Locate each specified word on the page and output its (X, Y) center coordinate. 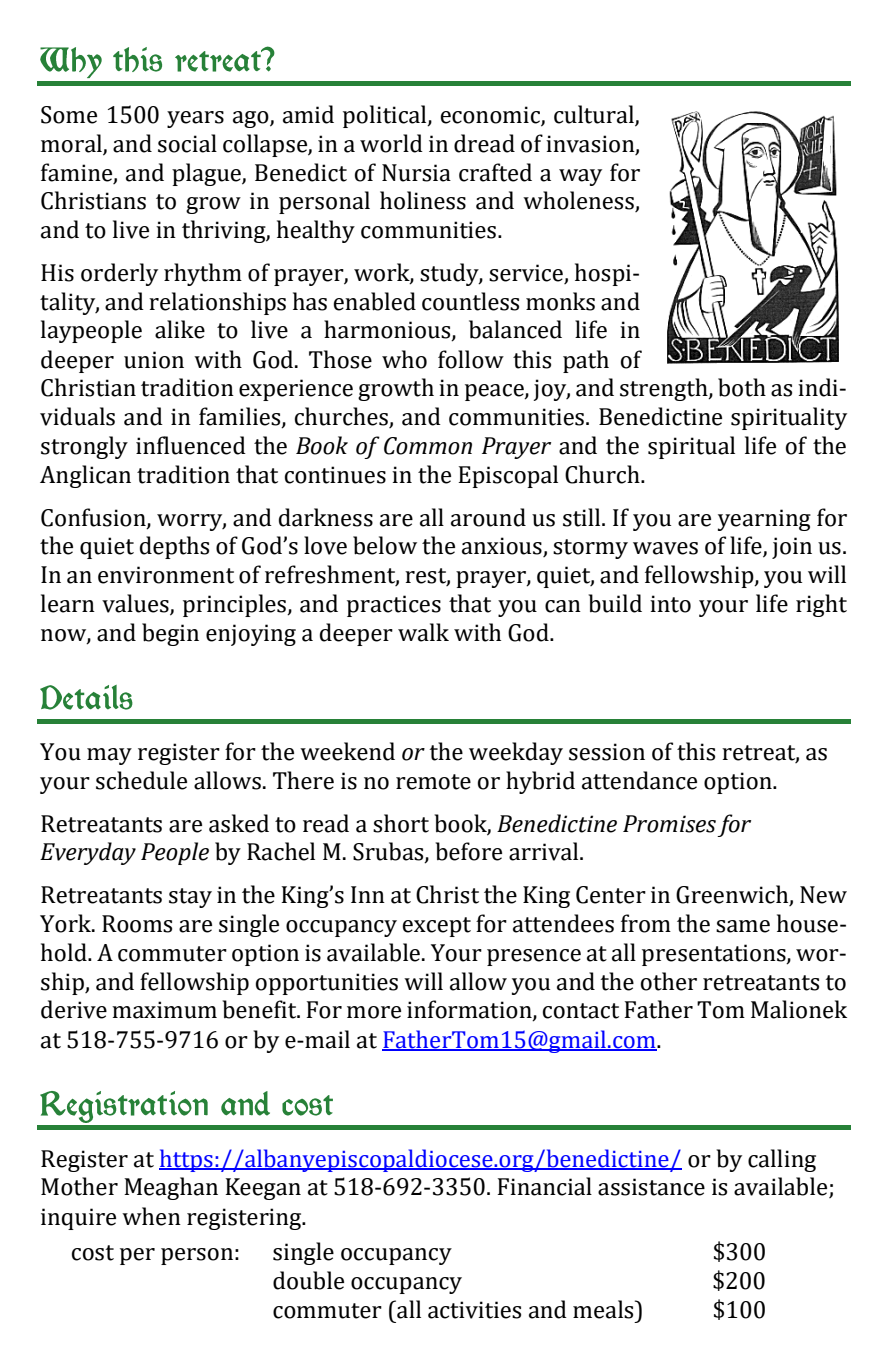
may (109, 756)
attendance (639, 780)
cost (93, 1253)
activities (474, 1310)
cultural (595, 115)
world (391, 143)
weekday (516, 753)
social (187, 143)
